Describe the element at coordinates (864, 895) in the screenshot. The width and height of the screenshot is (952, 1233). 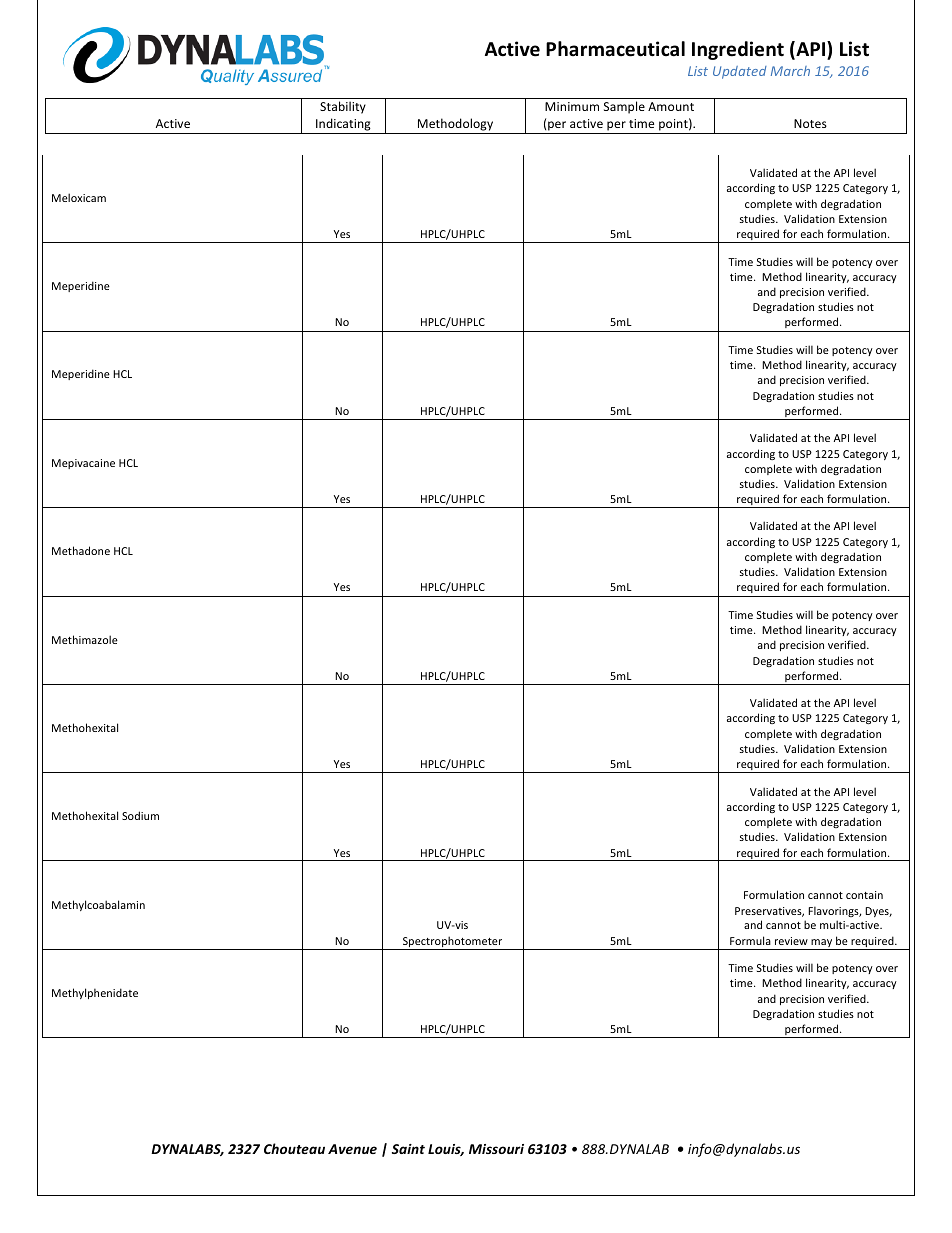
I see `contain` at that location.
